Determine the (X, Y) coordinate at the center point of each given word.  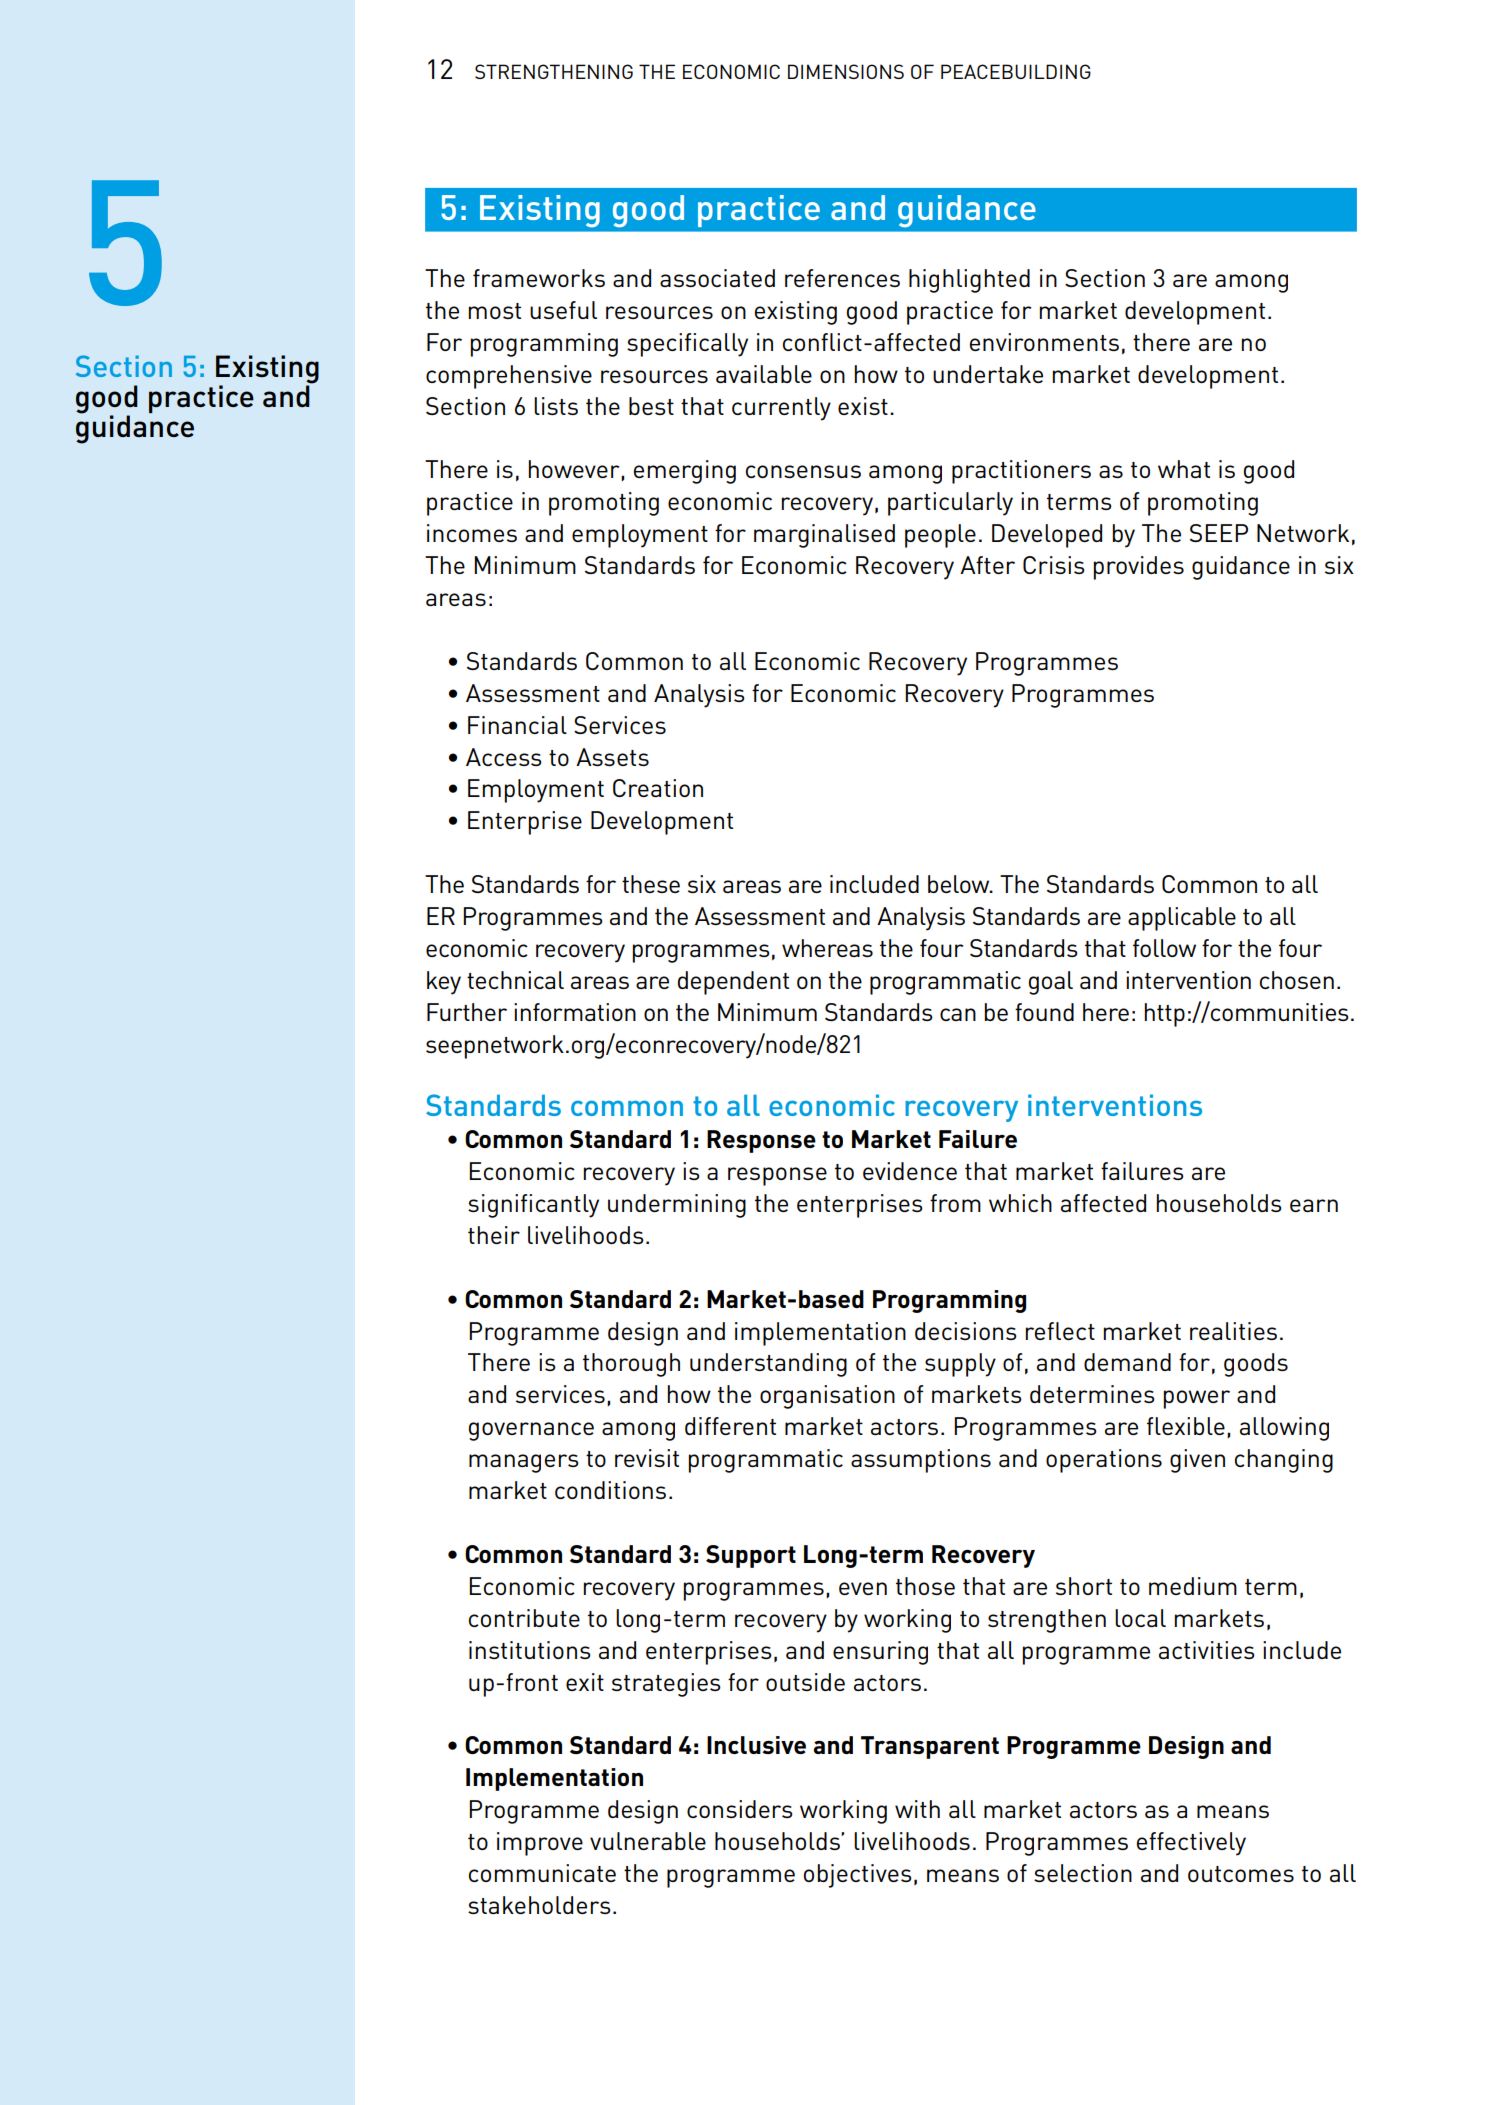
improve (540, 1844)
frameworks (539, 278)
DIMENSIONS (846, 71)
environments (1044, 342)
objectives (858, 1876)
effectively (1191, 1844)
